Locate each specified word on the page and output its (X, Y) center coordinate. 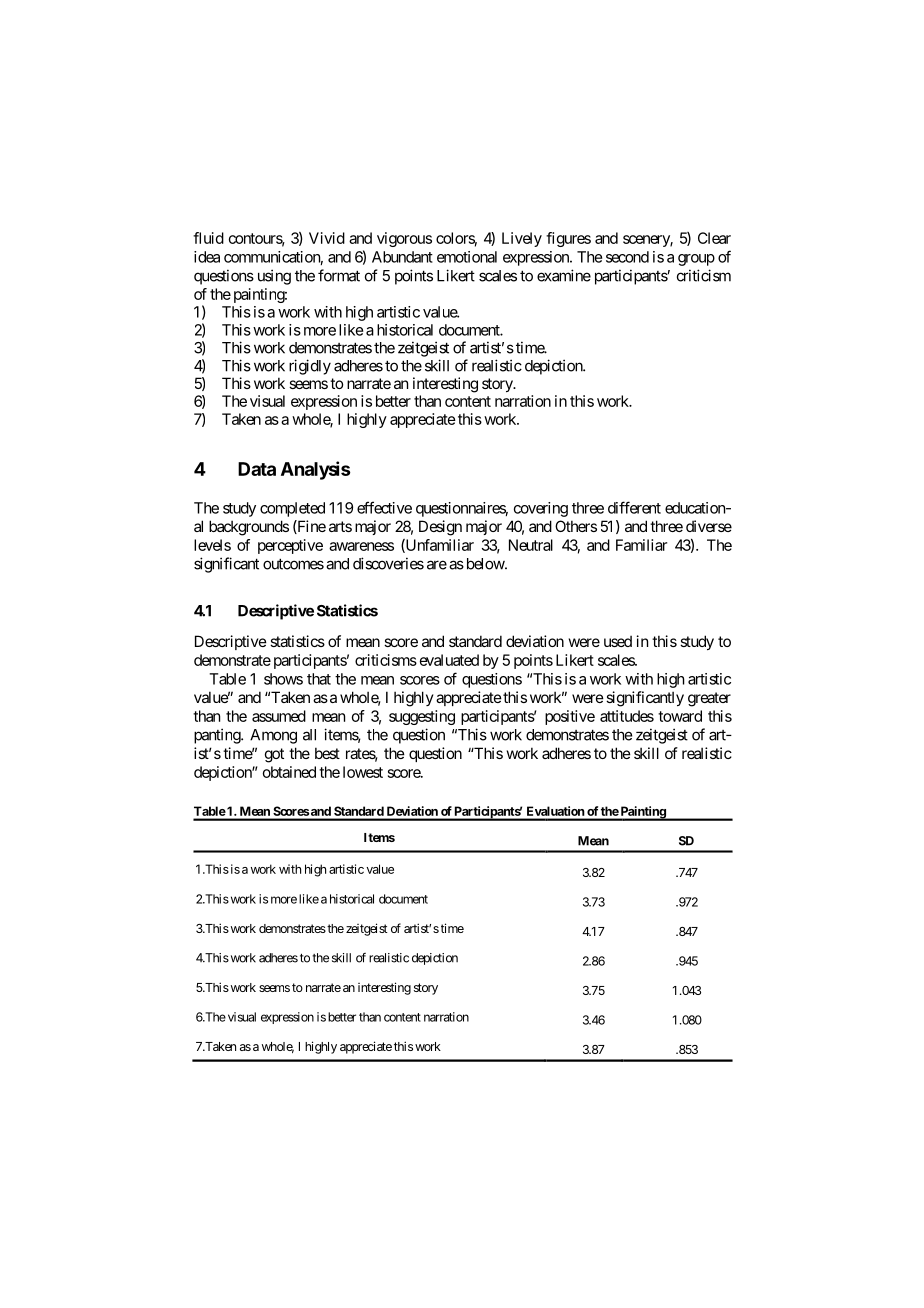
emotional (467, 257)
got (274, 755)
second (627, 257)
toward (680, 716)
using (274, 277)
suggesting (422, 717)
